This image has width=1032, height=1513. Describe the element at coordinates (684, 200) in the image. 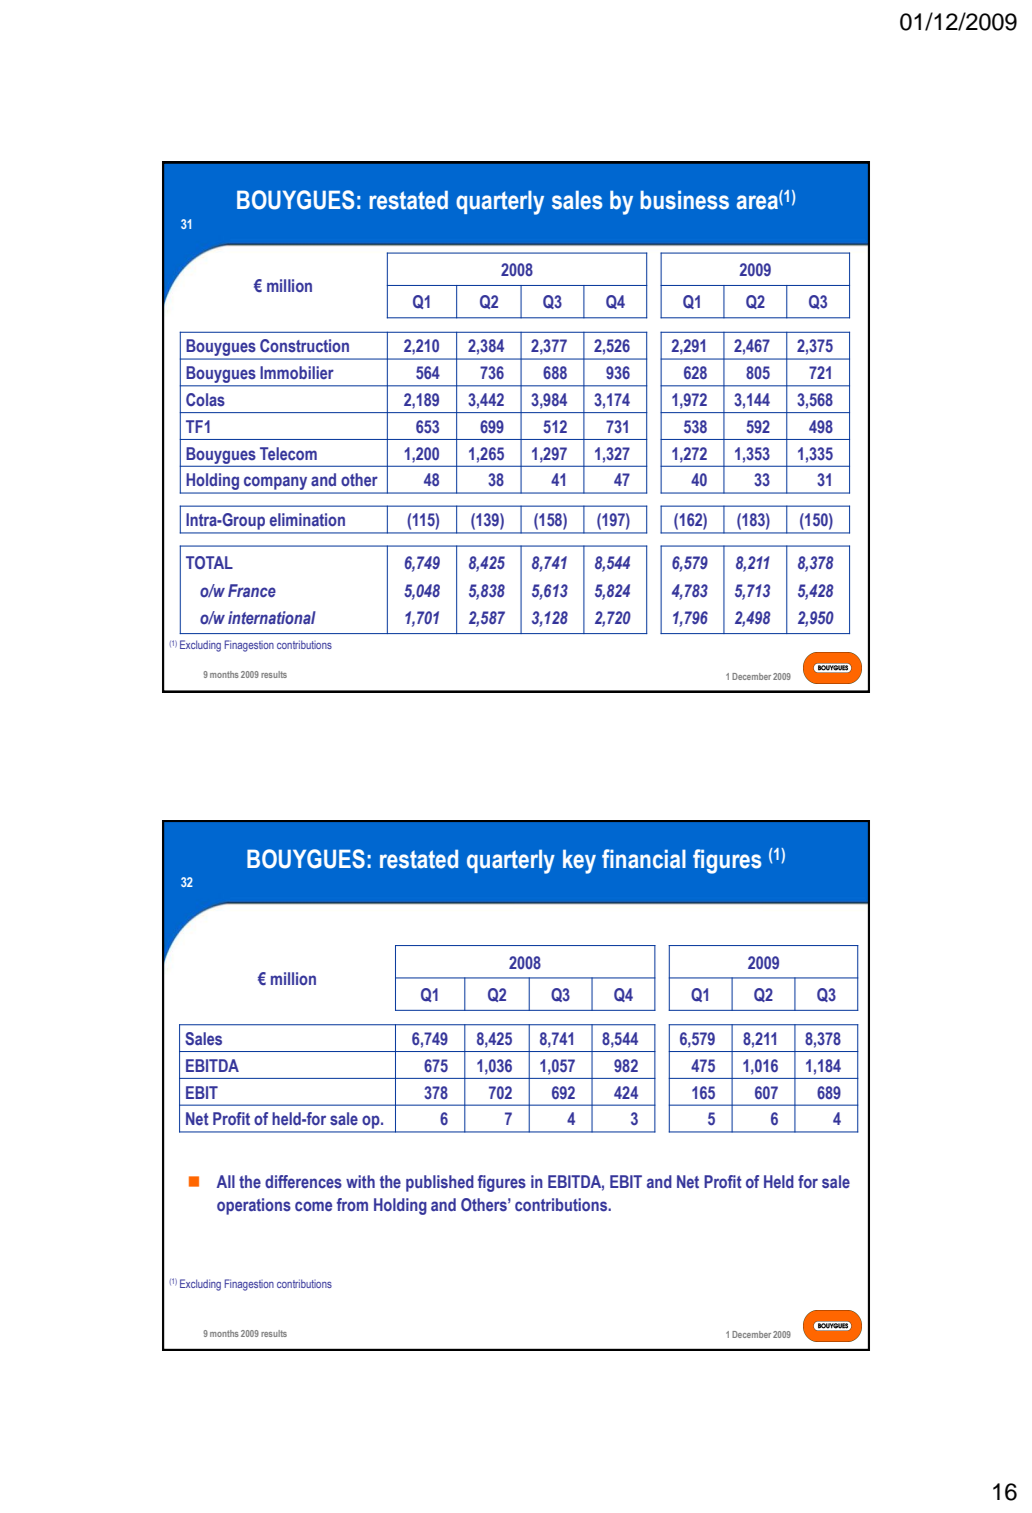

I see `business` at that location.
